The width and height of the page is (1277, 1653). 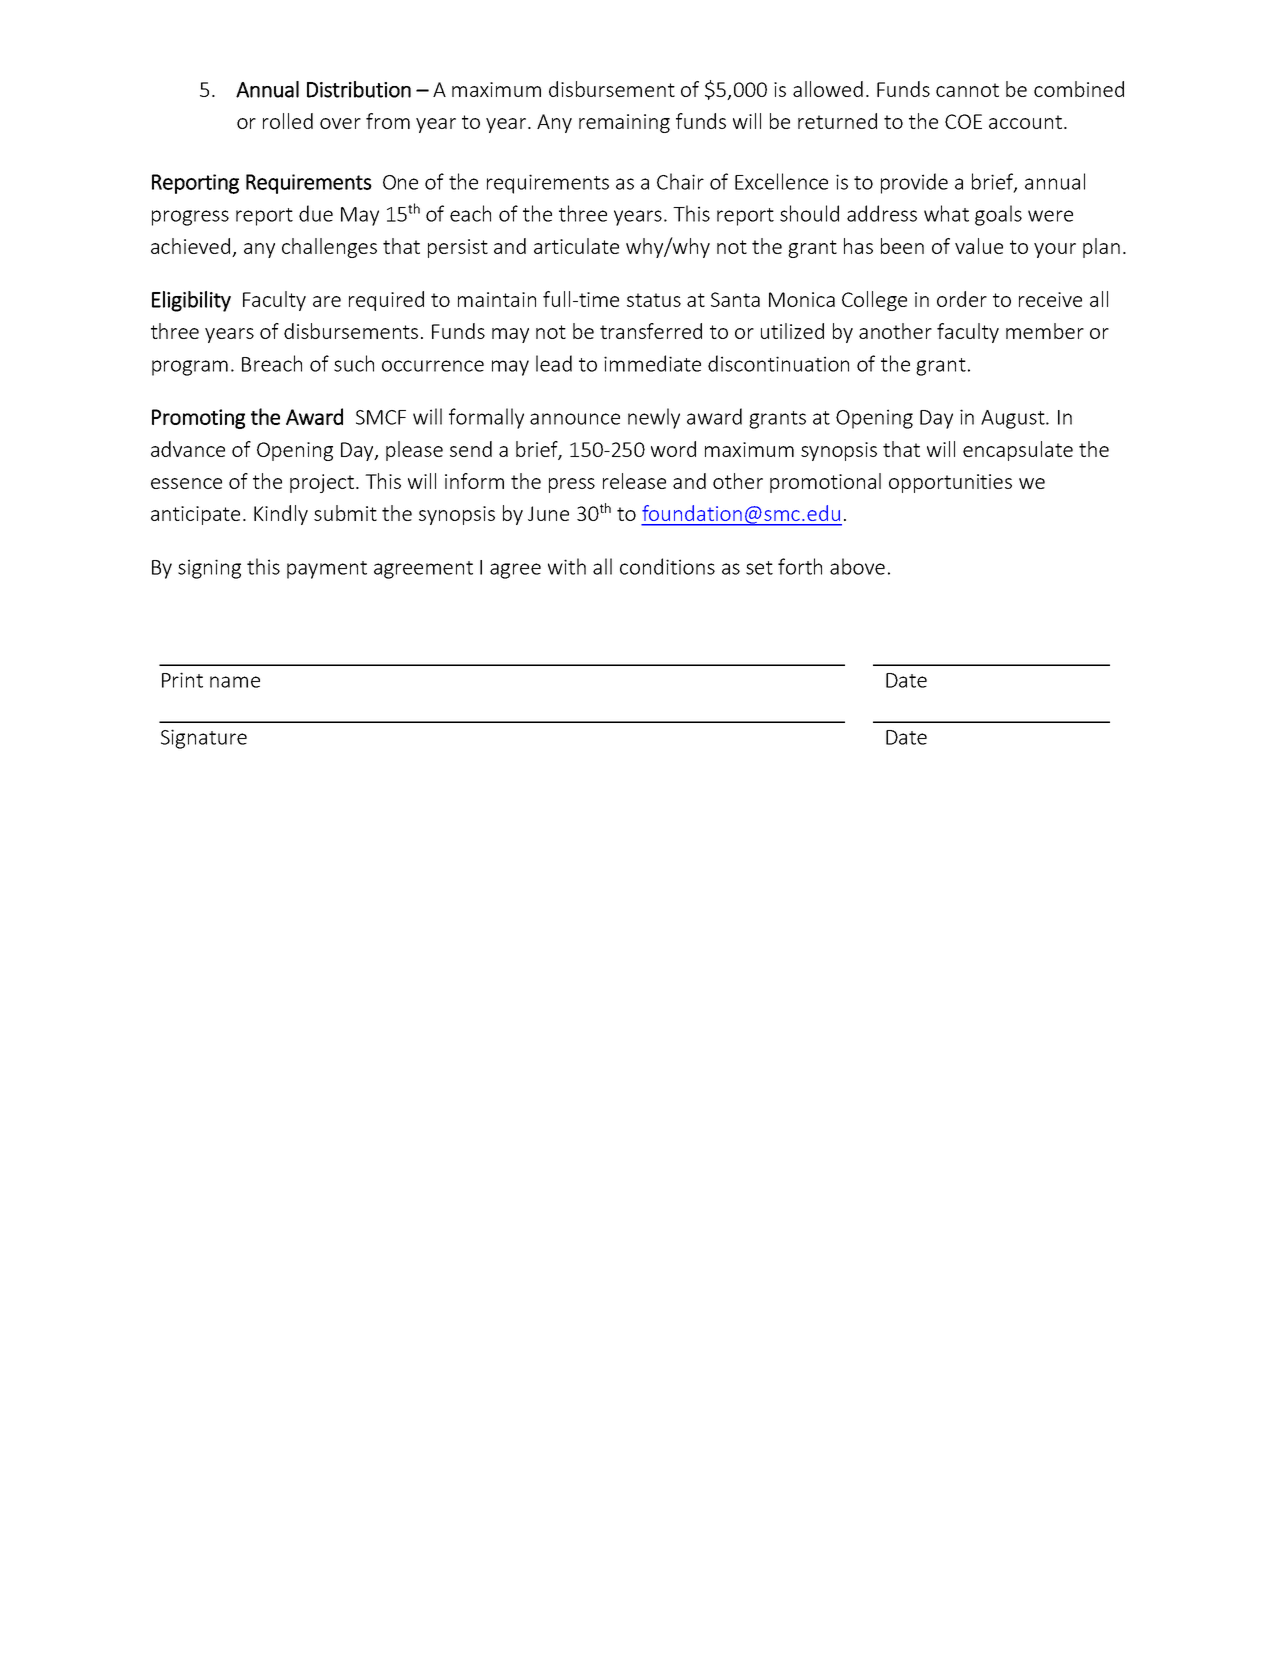 I want to click on Kindly, so click(x=281, y=515).
